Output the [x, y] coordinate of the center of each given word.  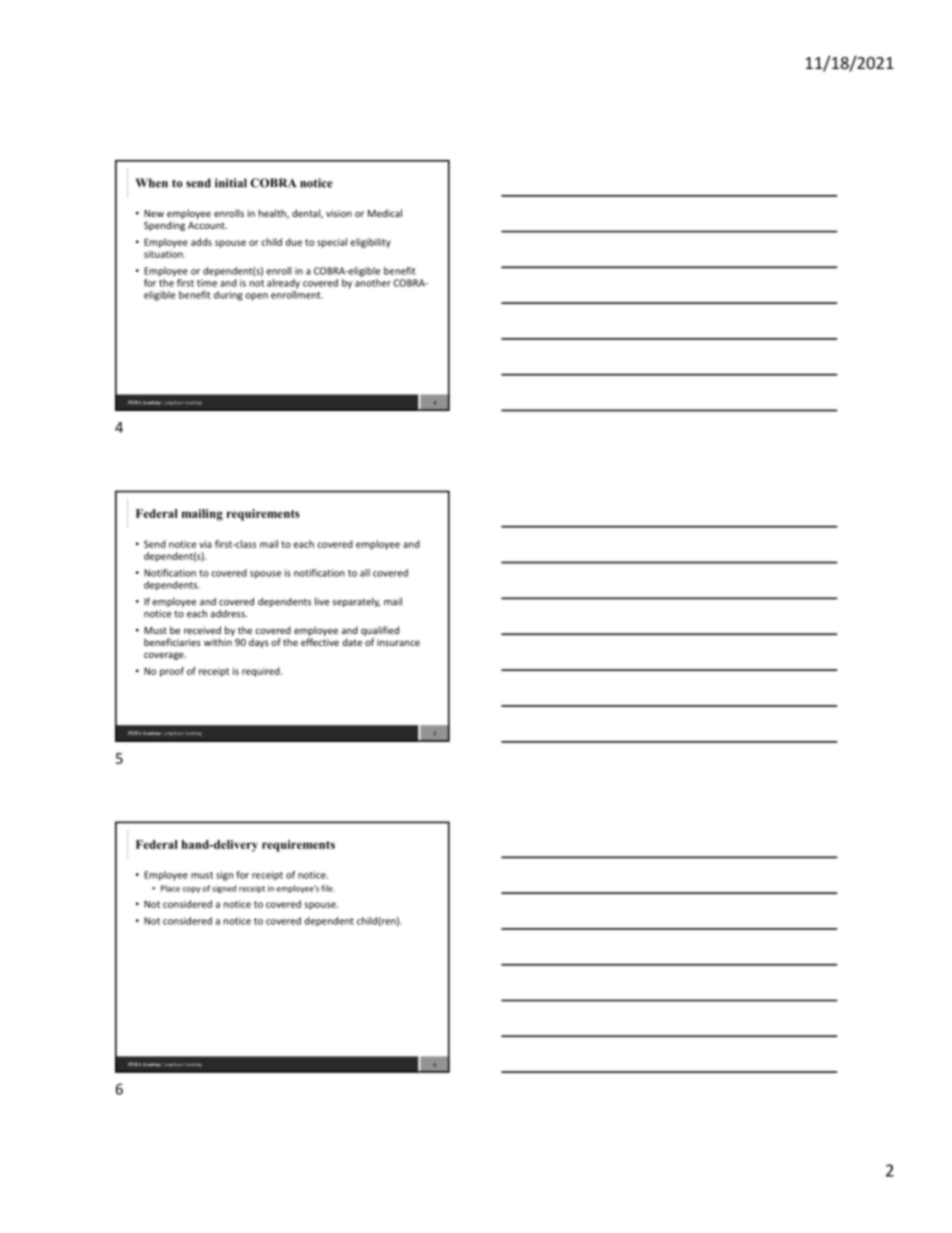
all [365, 573]
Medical [385, 213]
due [293, 242]
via [205, 544]
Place [170, 888]
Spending [164, 226]
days [259, 643]
